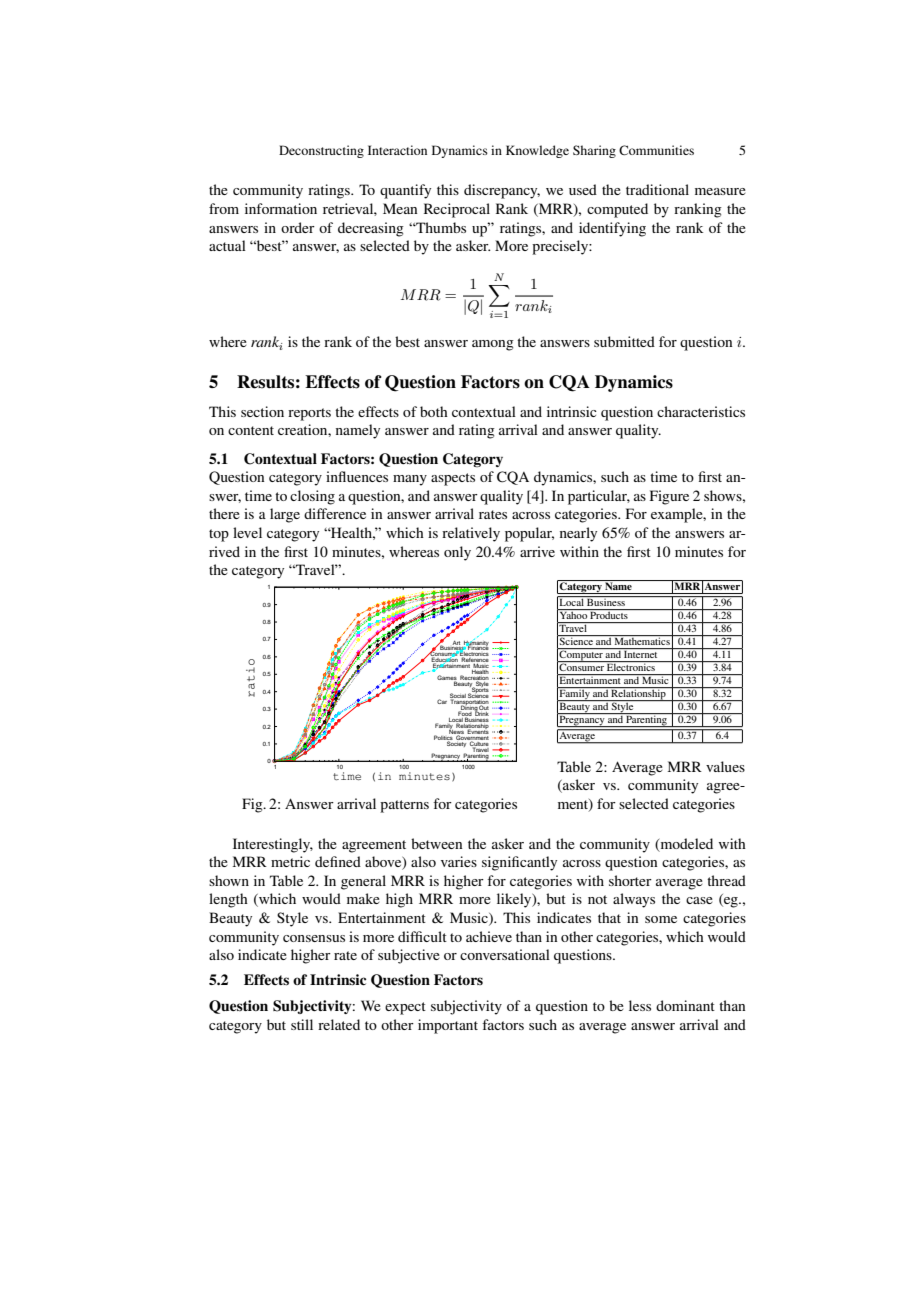 This page has height=1308, width=924. I want to click on Interestingly, so click(273, 845).
